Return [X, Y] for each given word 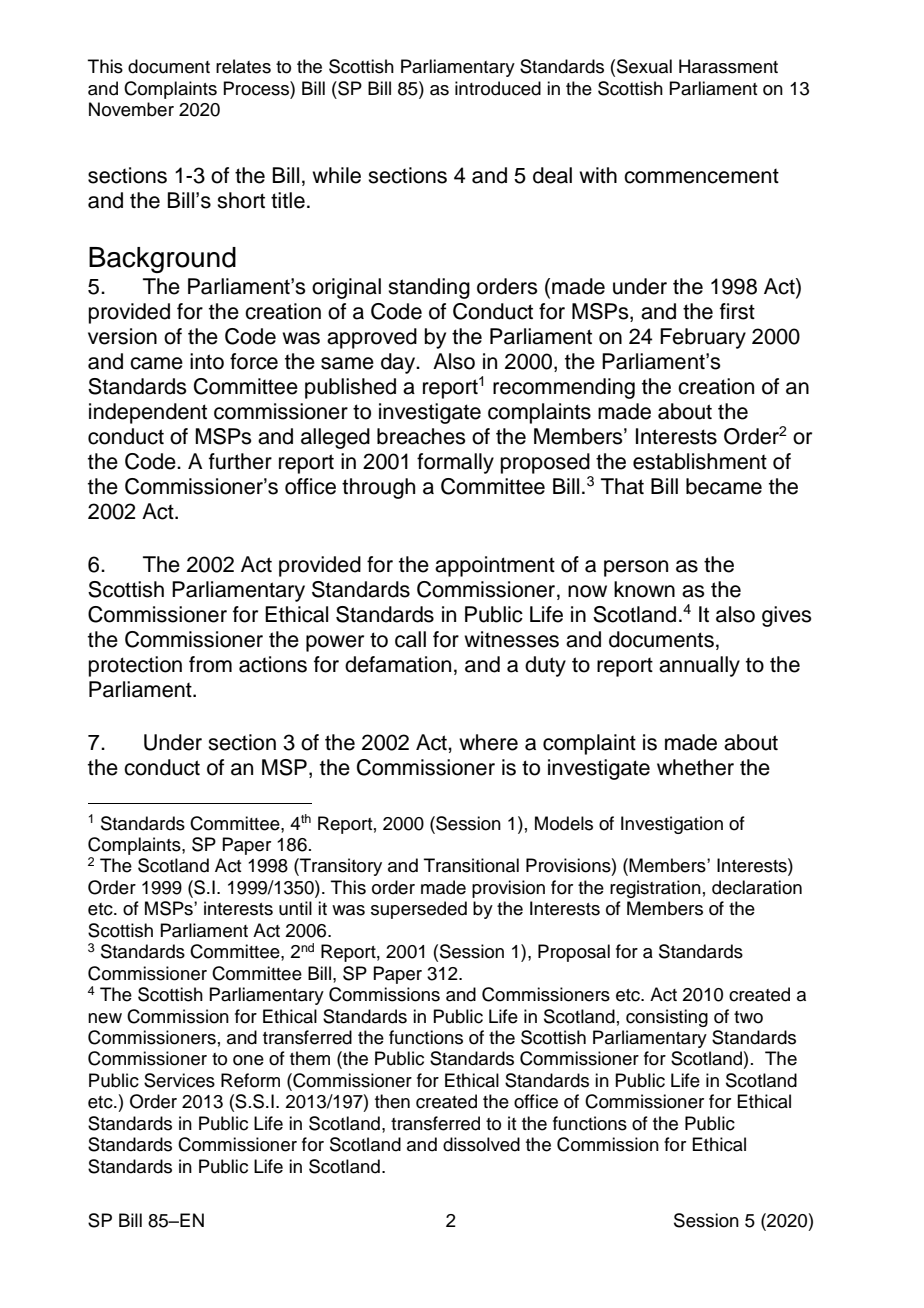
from [210, 664]
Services [179, 1080]
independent [148, 413]
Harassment [728, 66]
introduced [498, 88]
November [131, 109]
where [488, 742]
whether [695, 767]
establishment [700, 461]
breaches [421, 436]
